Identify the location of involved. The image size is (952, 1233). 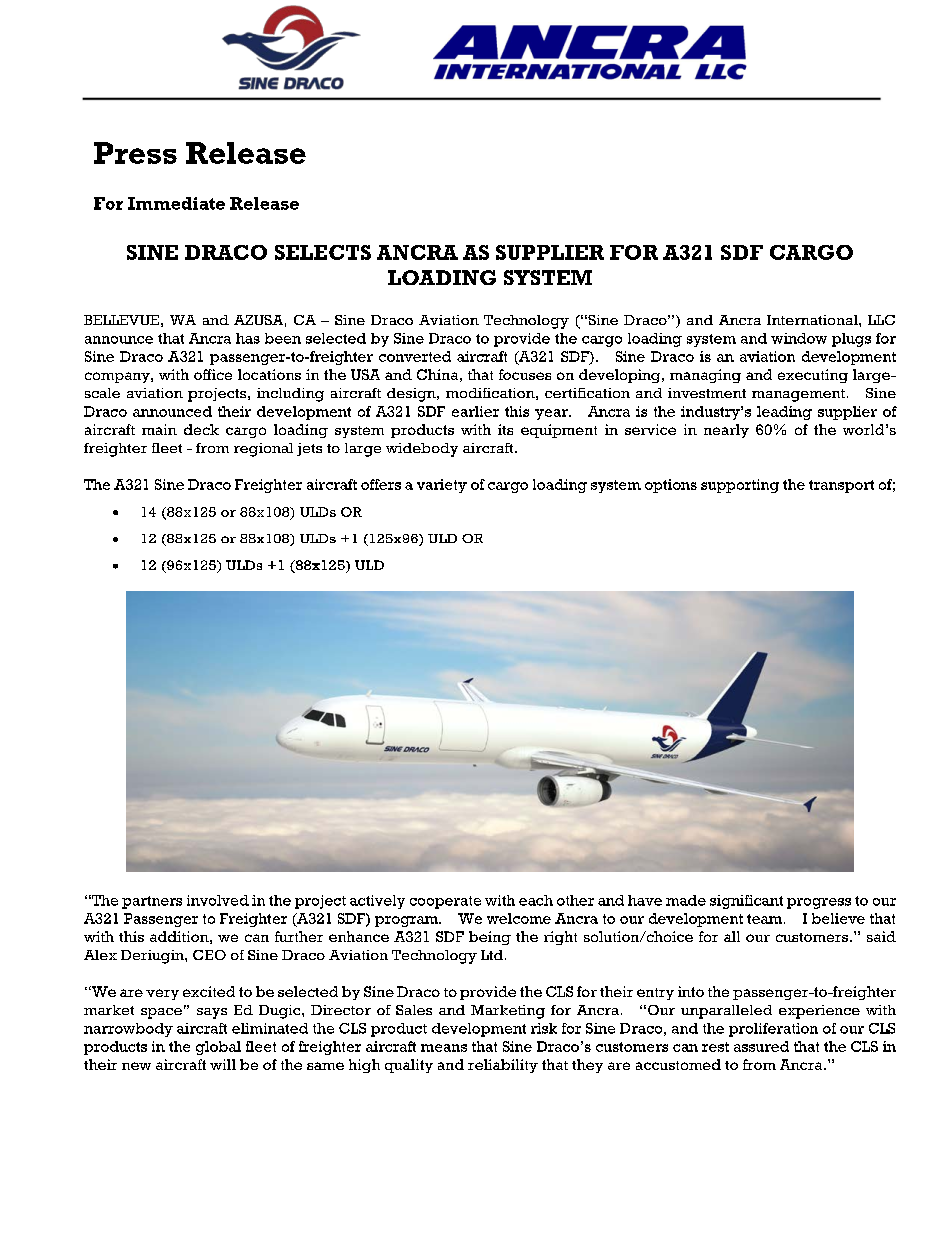
(218, 900).
